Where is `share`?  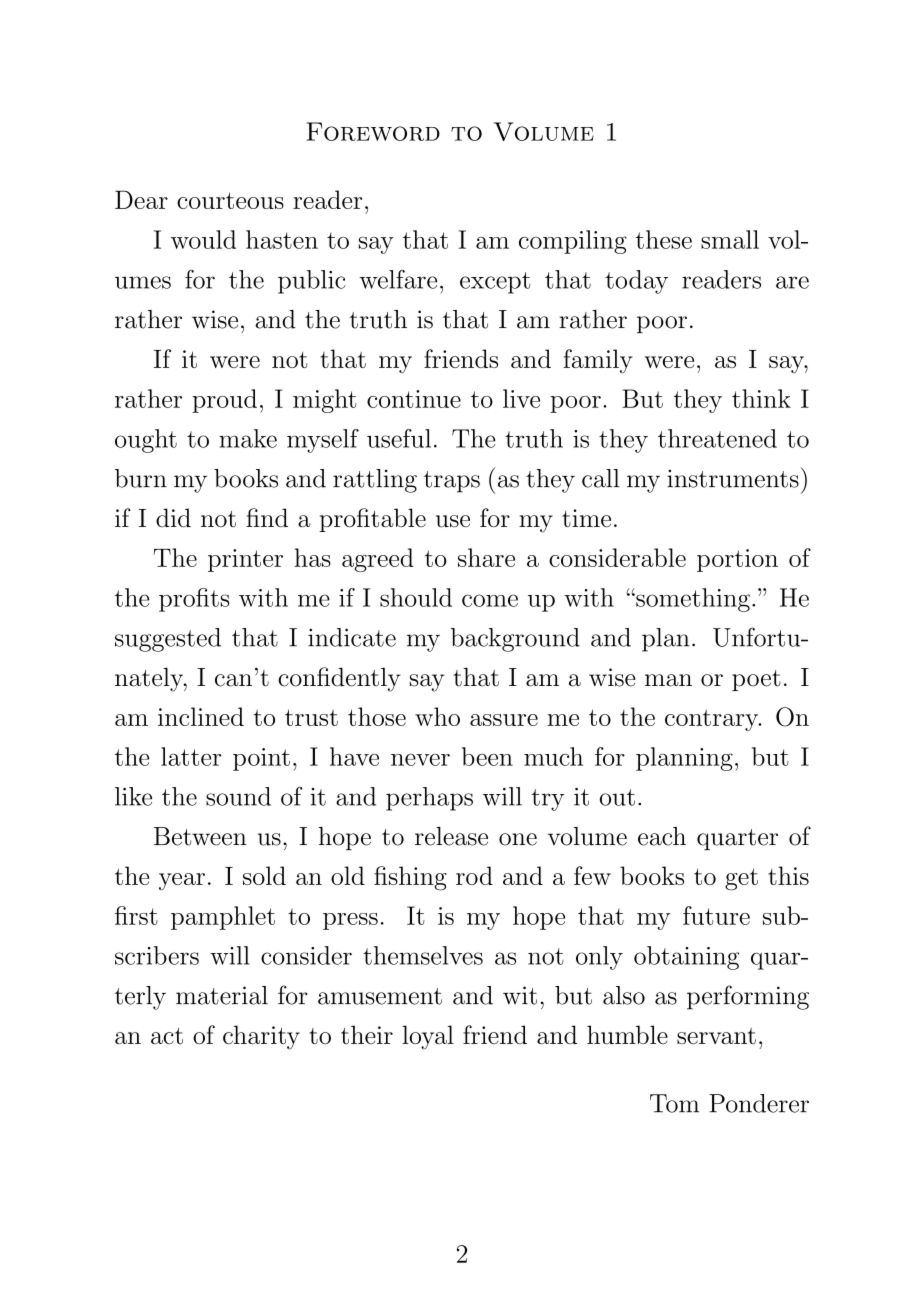
share is located at coordinates (486, 557).
